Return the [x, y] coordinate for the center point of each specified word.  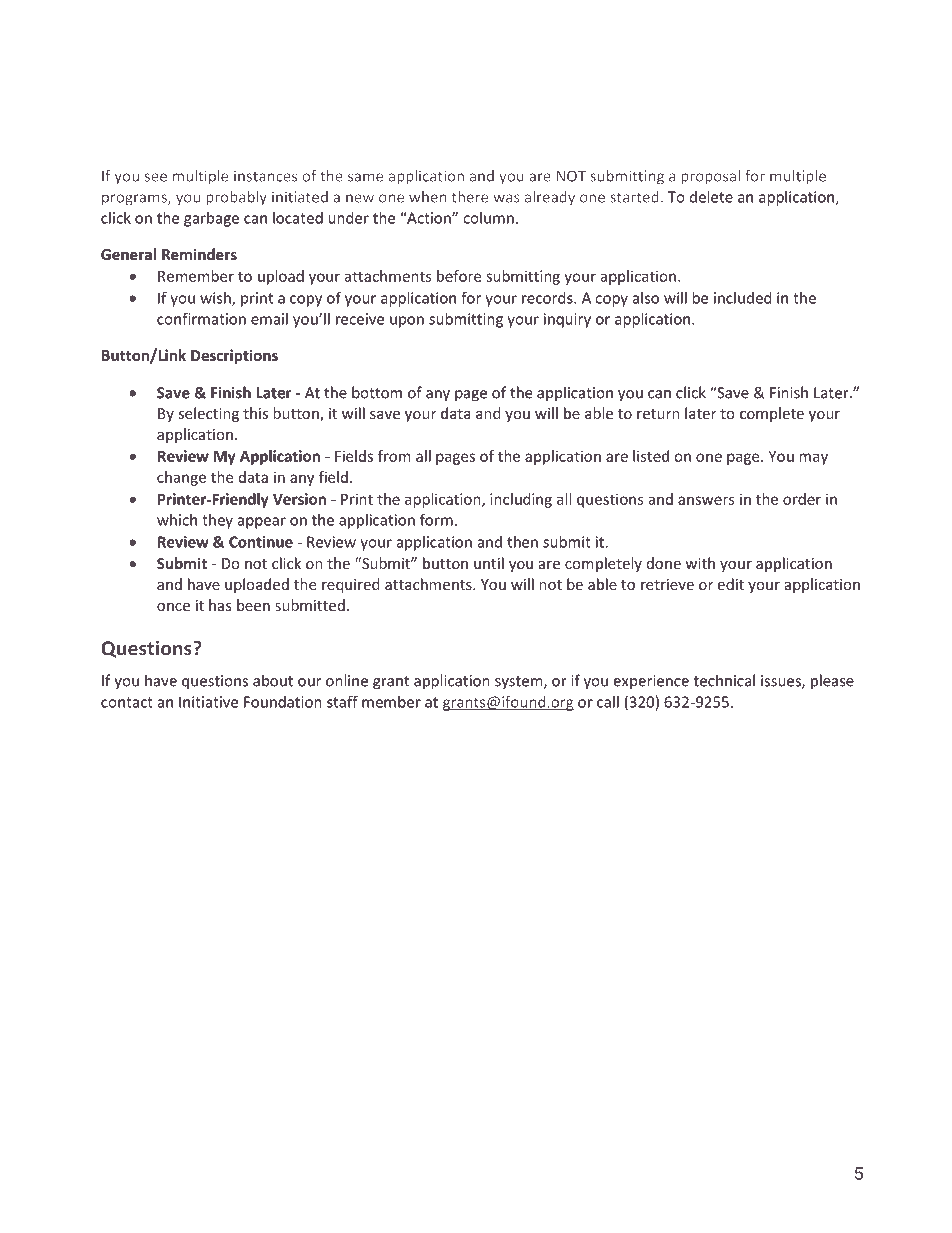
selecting [208, 414]
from [394, 456]
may [813, 459]
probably [236, 198]
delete [711, 197]
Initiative [208, 702]
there [470, 197]
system [520, 683]
